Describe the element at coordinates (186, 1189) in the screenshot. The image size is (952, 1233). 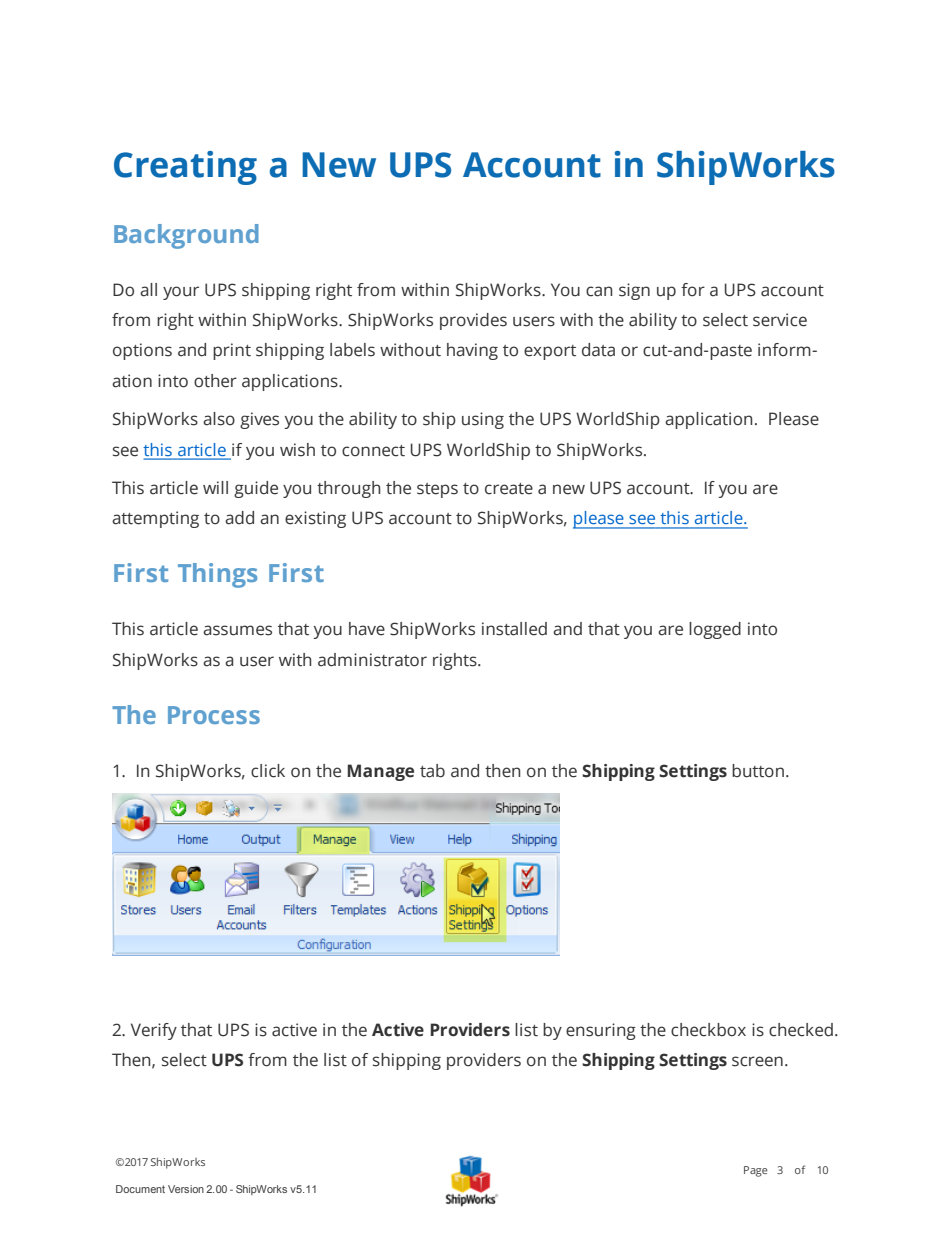
I see `Version` at that location.
